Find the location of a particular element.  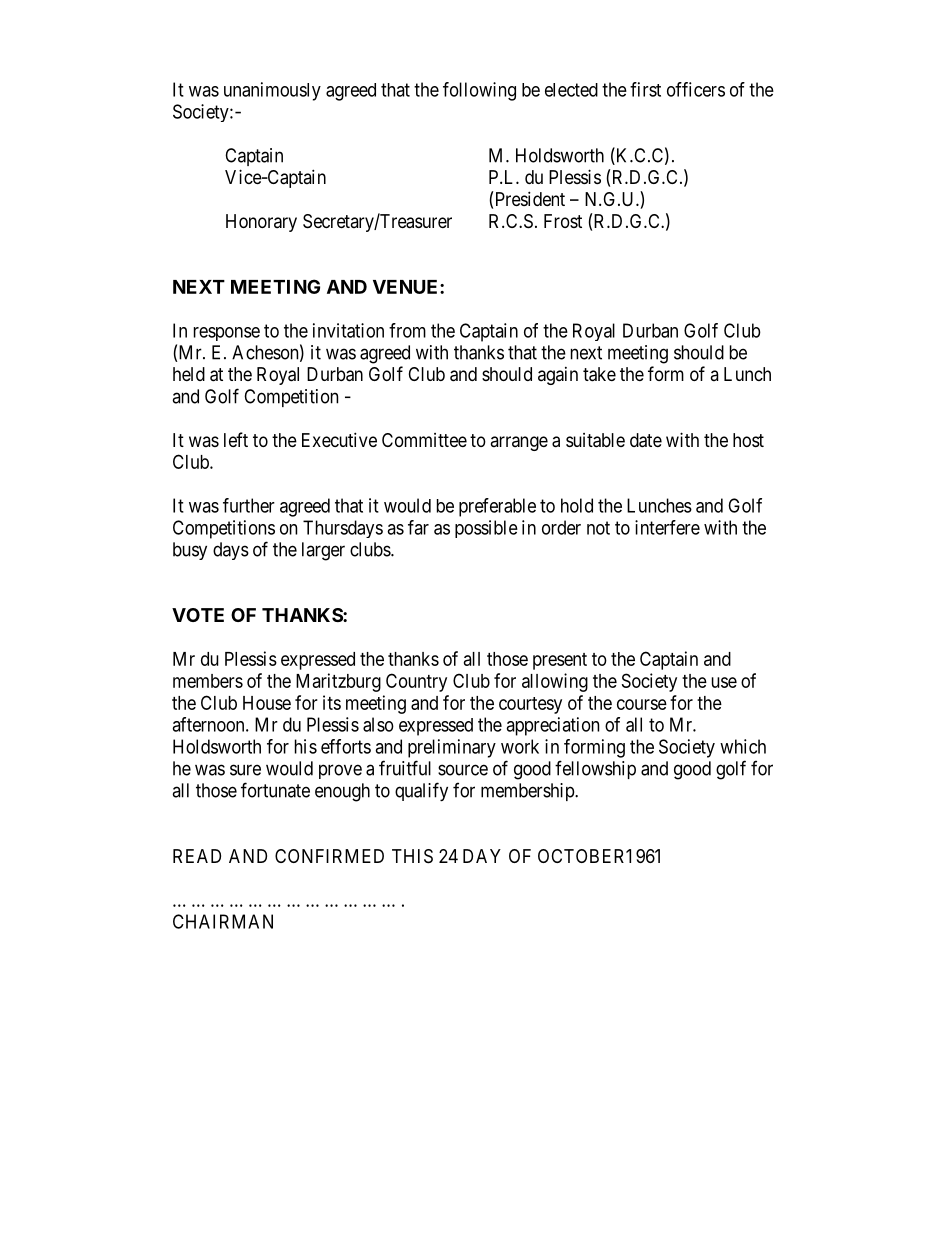

further is located at coordinates (249, 505).
